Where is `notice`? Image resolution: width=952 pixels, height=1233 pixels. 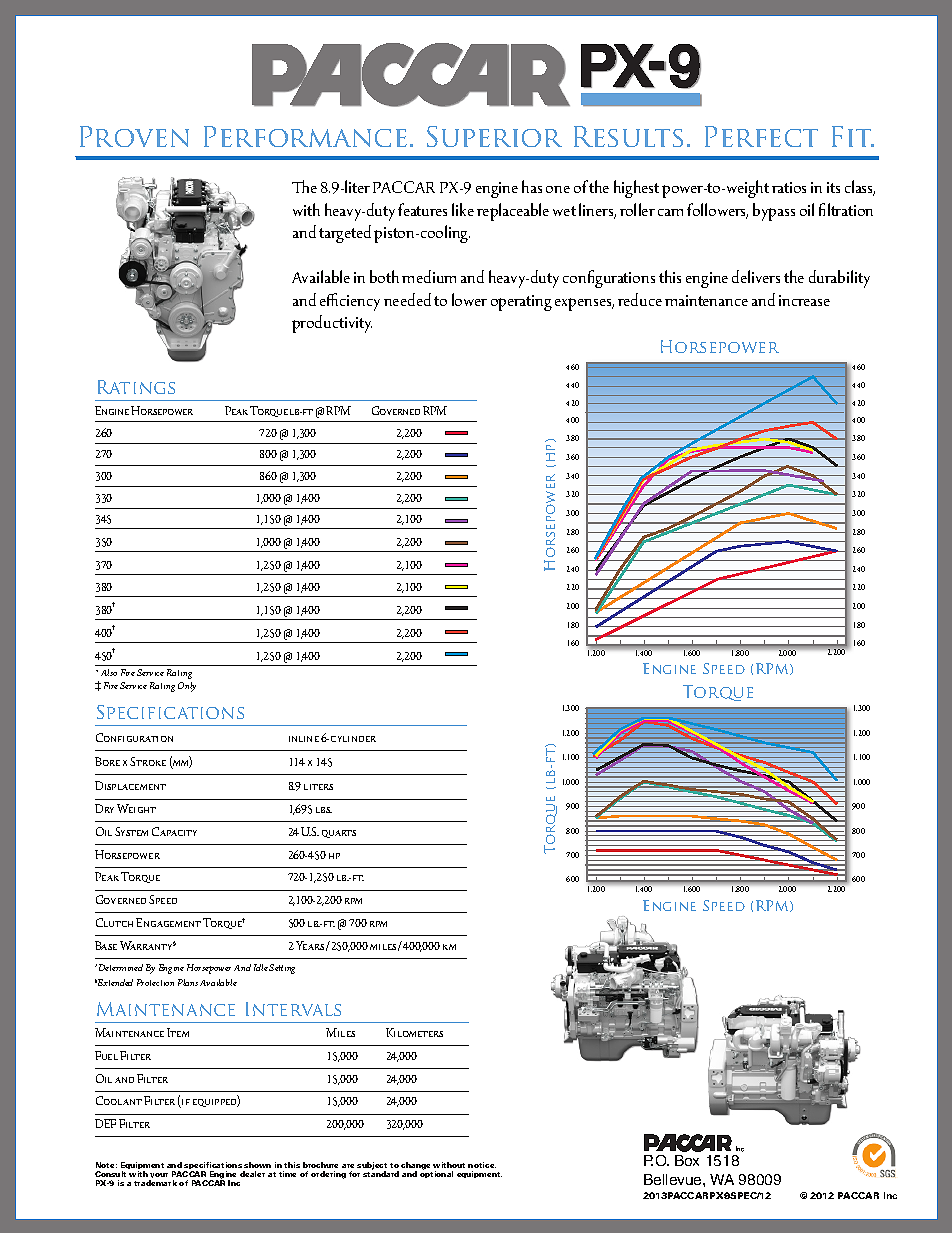
notice is located at coordinates (482, 1165).
